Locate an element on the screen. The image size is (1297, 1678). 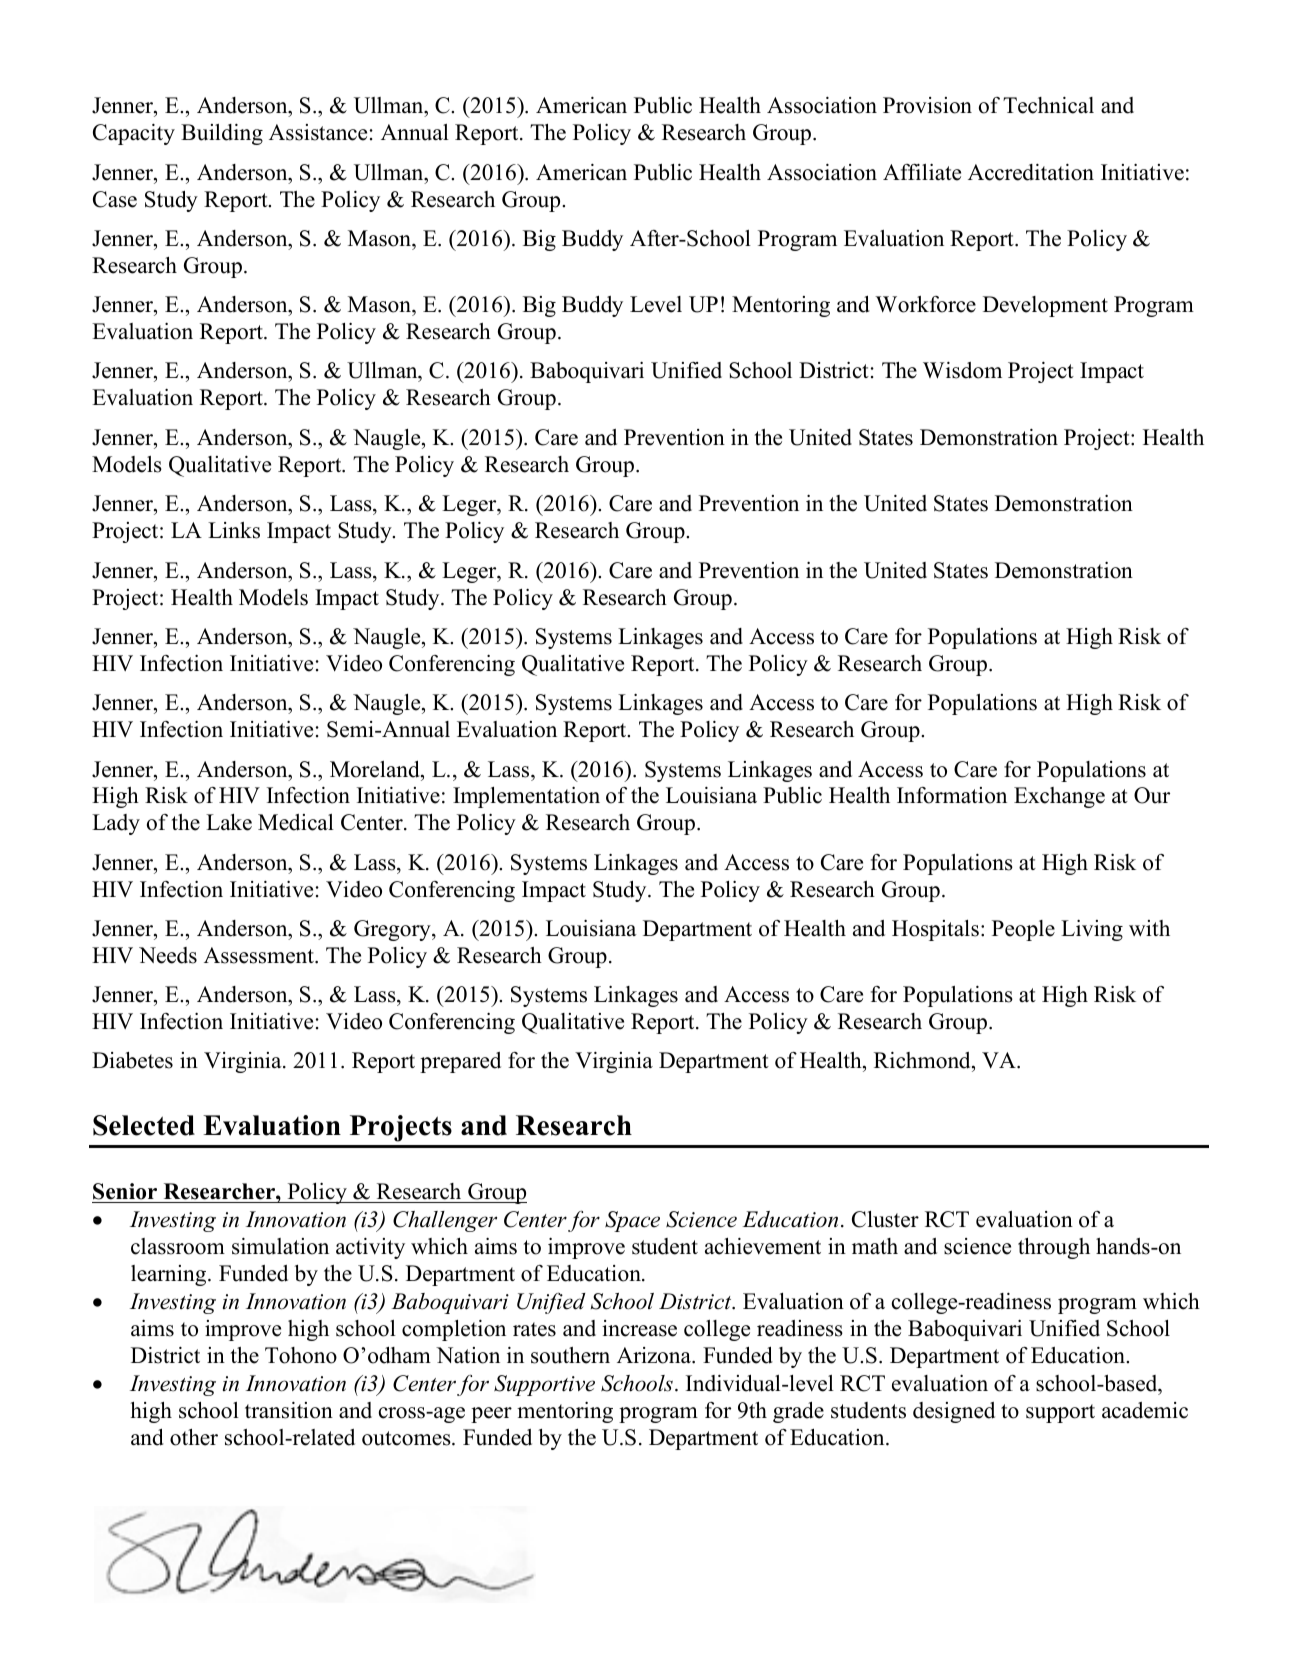
prepared is located at coordinates (460, 1062).
